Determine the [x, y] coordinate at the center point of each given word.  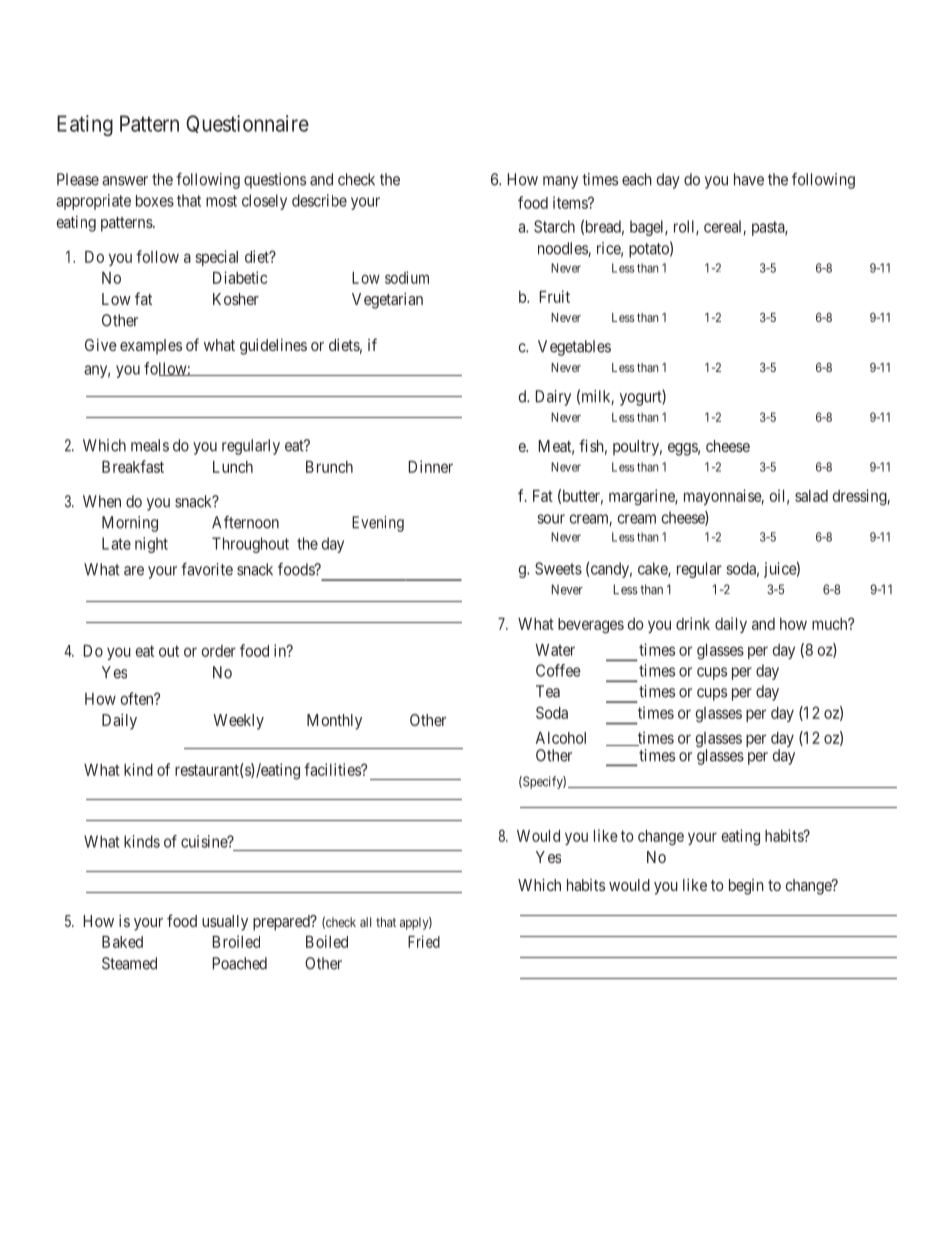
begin [746, 887]
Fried [424, 941]
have [749, 179]
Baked [122, 942]
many [560, 182]
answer [125, 181]
